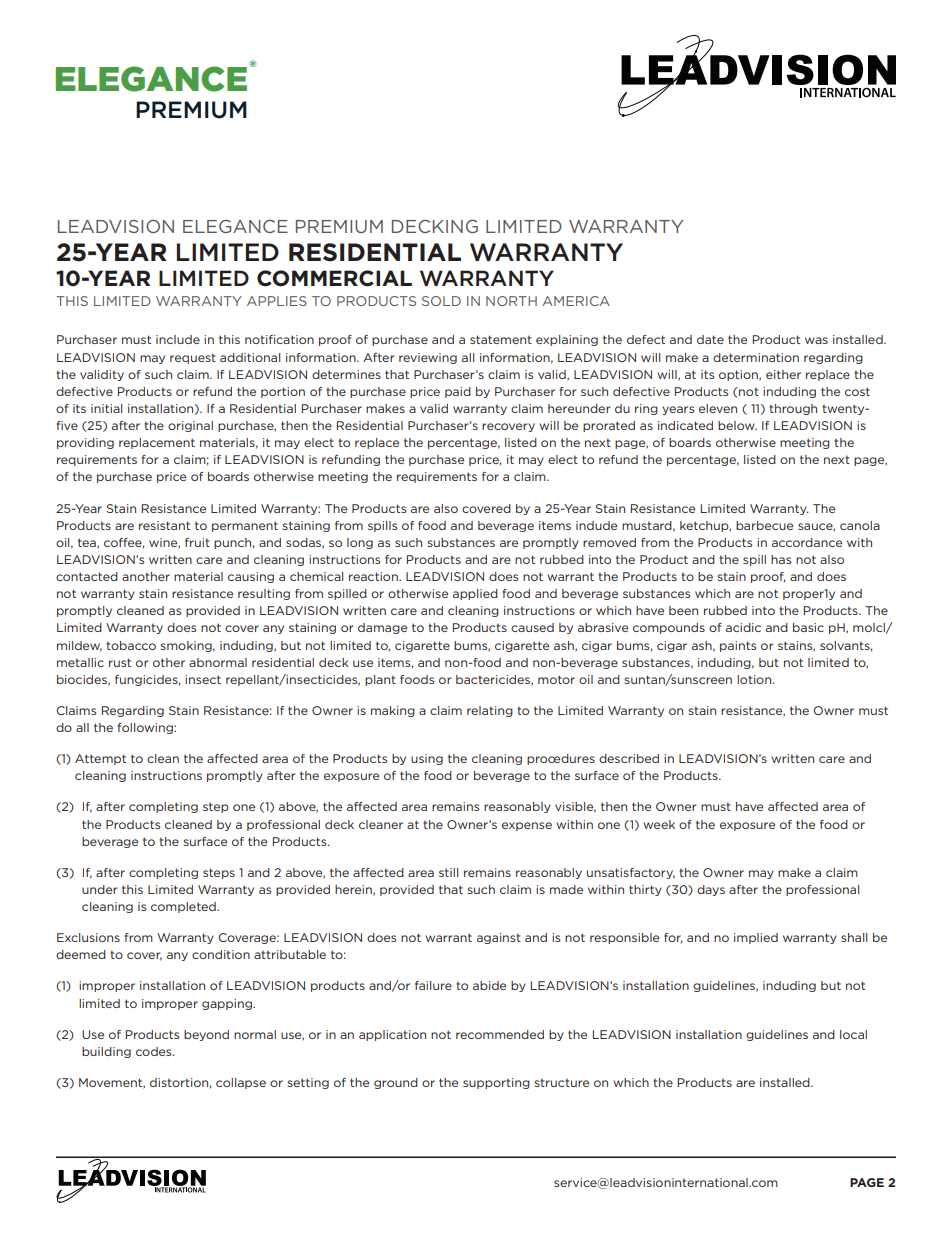  What do you see at coordinates (659, 824) in the screenshot?
I see `week` at bounding box center [659, 824].
